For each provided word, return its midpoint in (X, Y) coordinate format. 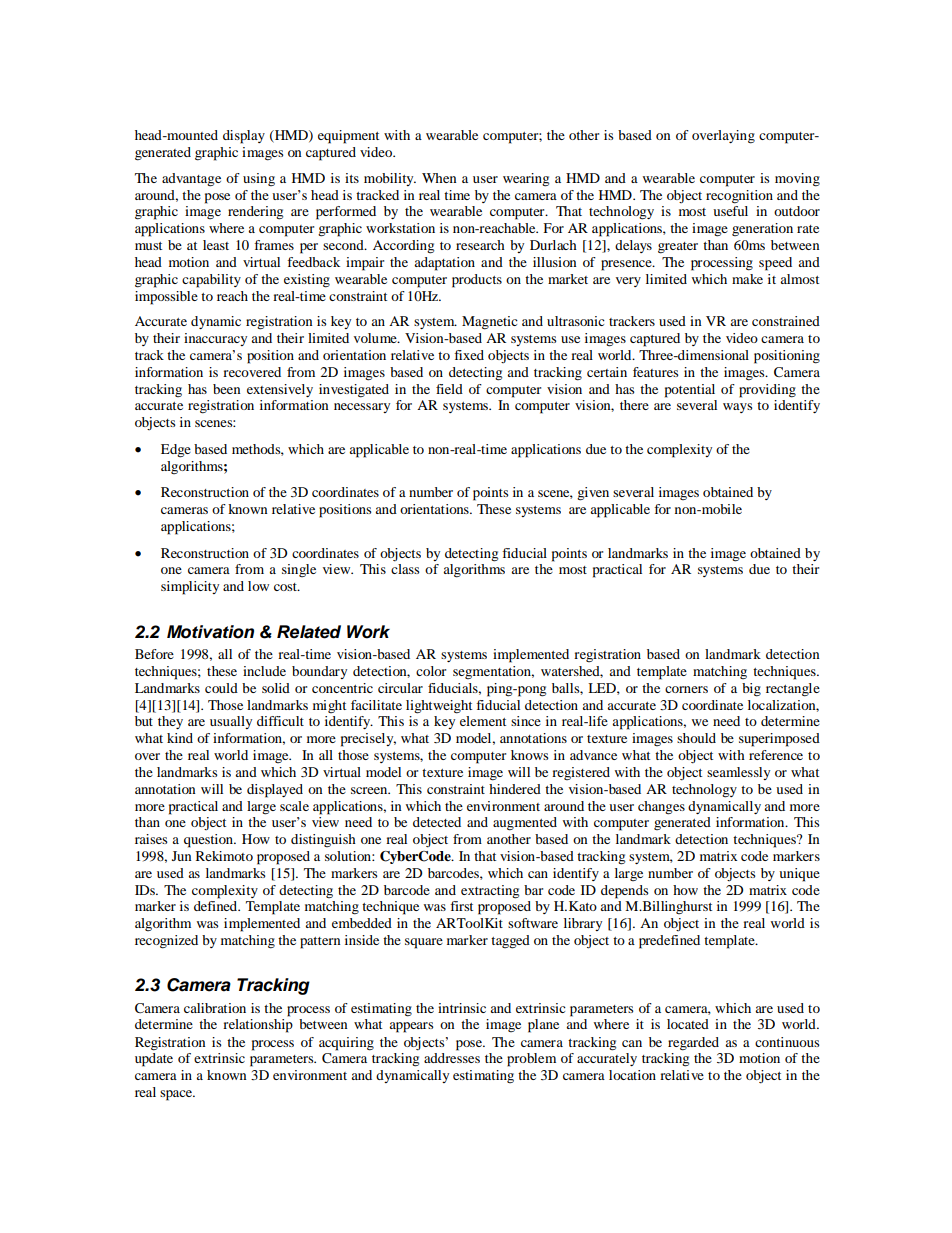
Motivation (210, 632)
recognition (739, 197)
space (177, 1095)
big (751, 690)
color (431, 671)
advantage (191, 180)
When (439, 178)
